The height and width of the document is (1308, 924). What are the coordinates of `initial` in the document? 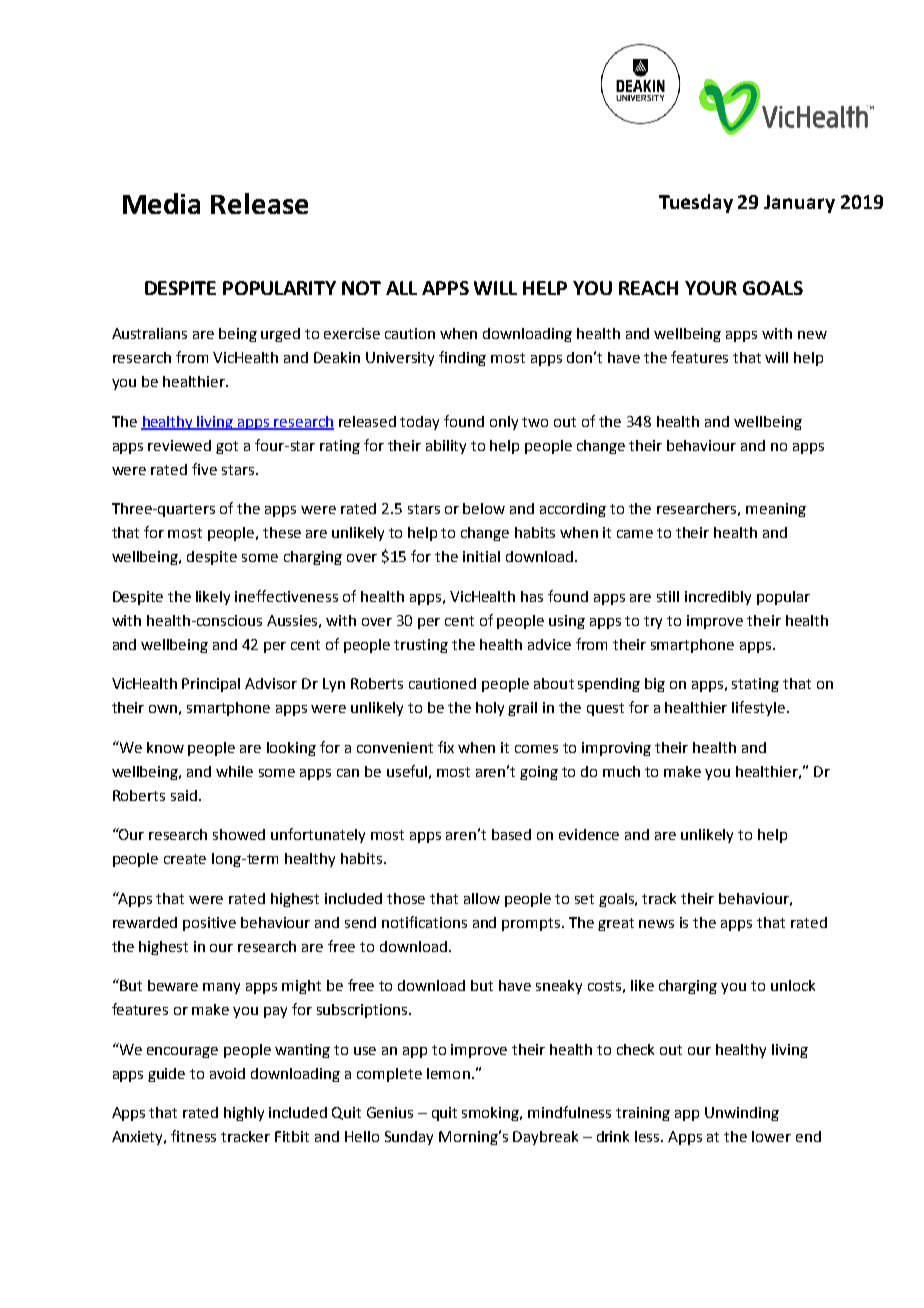 It's located at (481, 556).
